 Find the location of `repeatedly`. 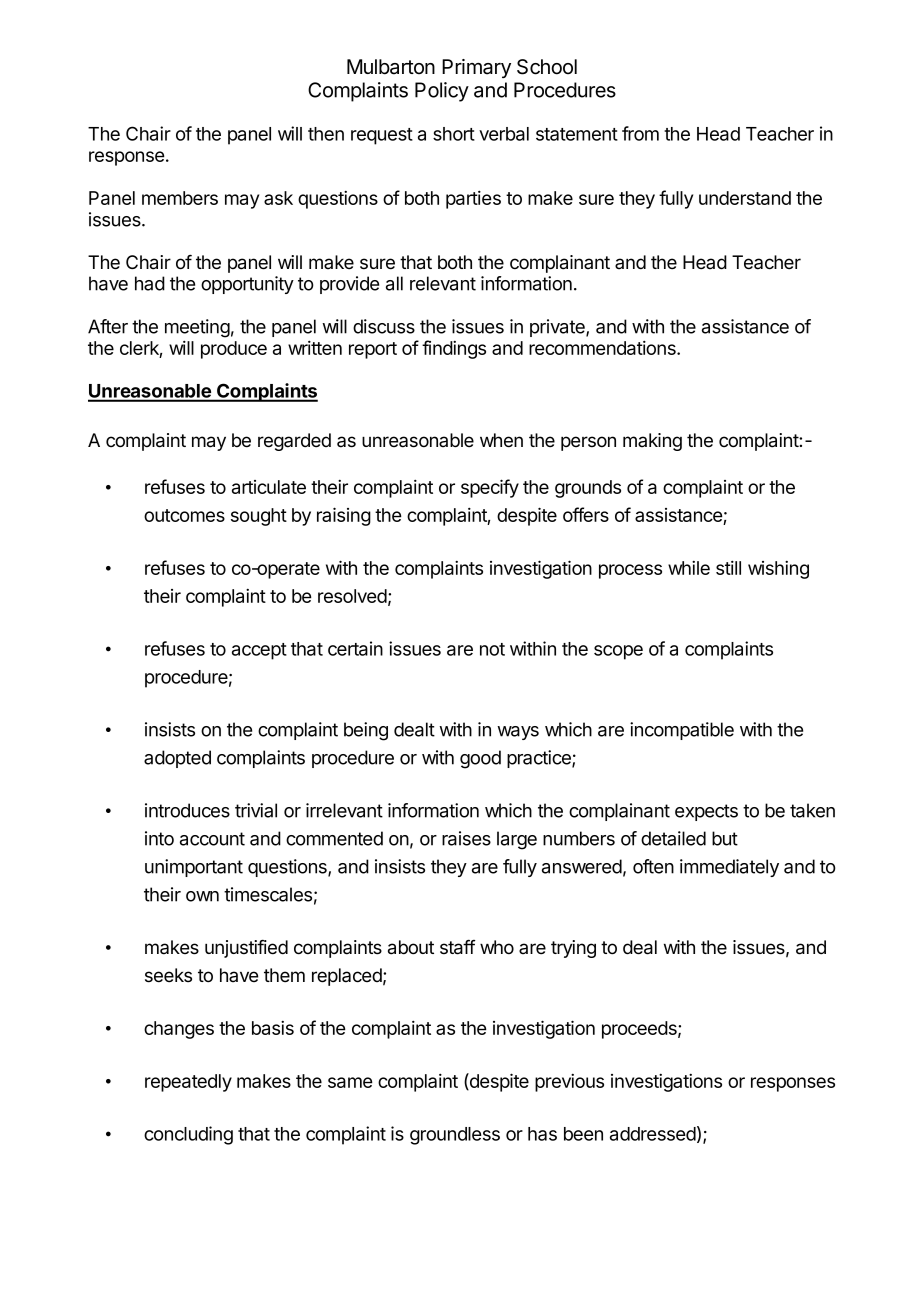

repeatedly is located at coordinates (188, 1083).
